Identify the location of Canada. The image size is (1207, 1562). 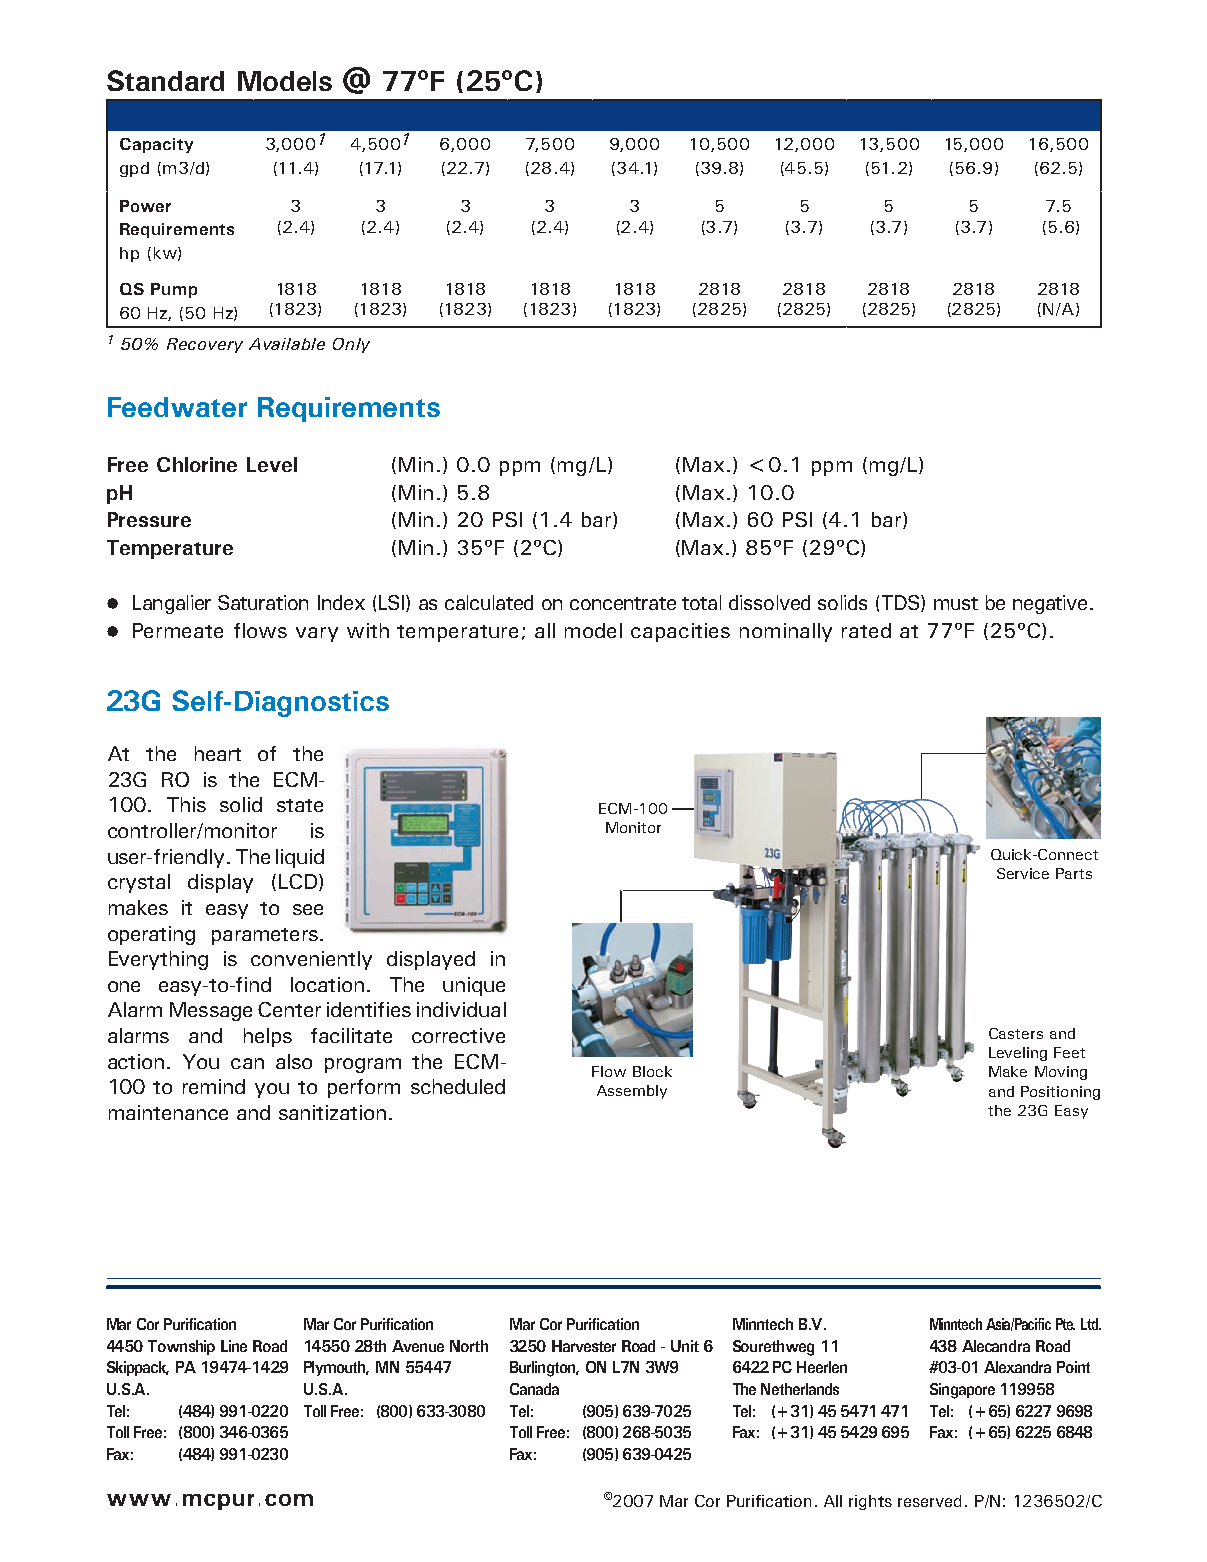
(534, 1389).
